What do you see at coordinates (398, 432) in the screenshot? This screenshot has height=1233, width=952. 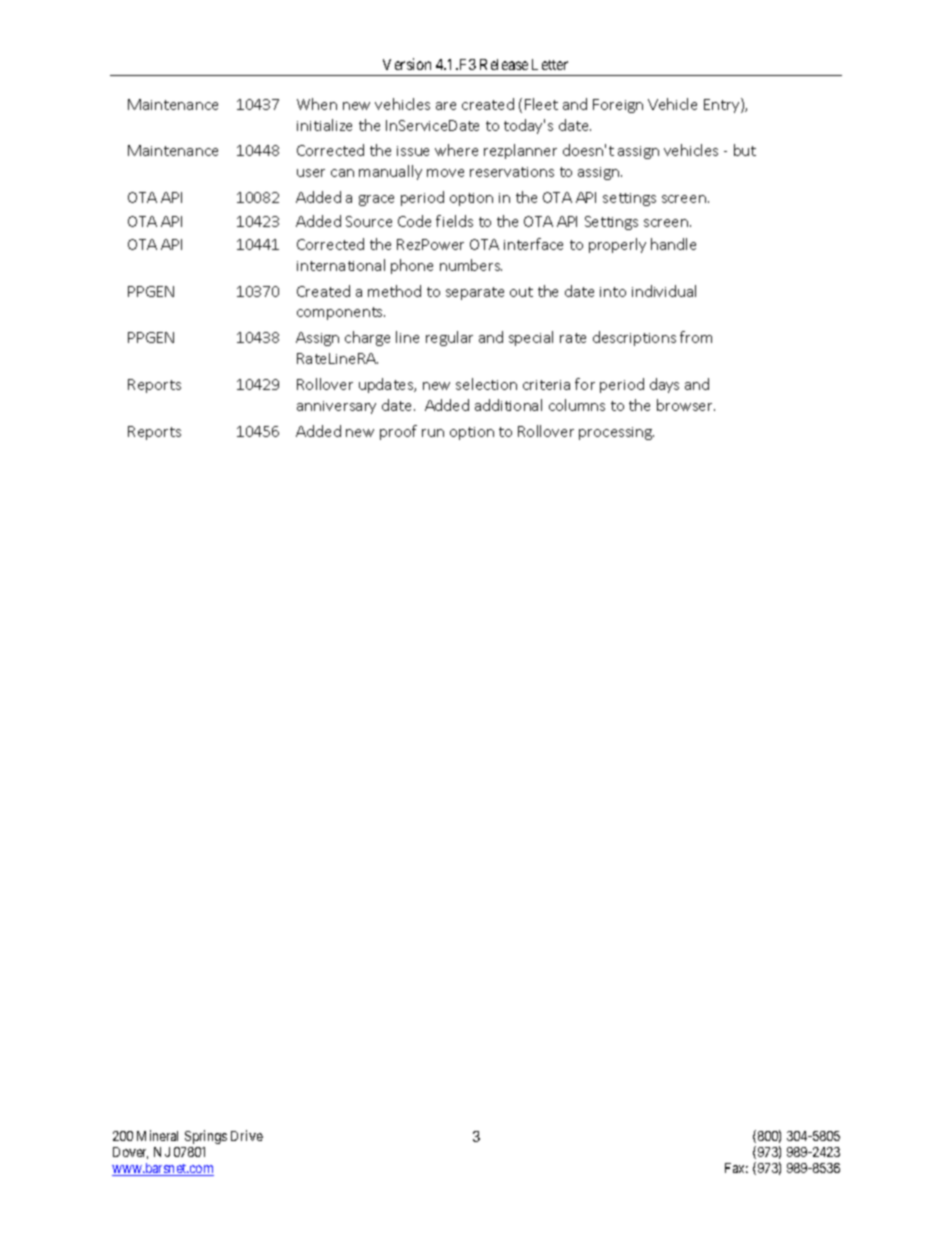 I see `proof` at bounding box center [398, 432].
